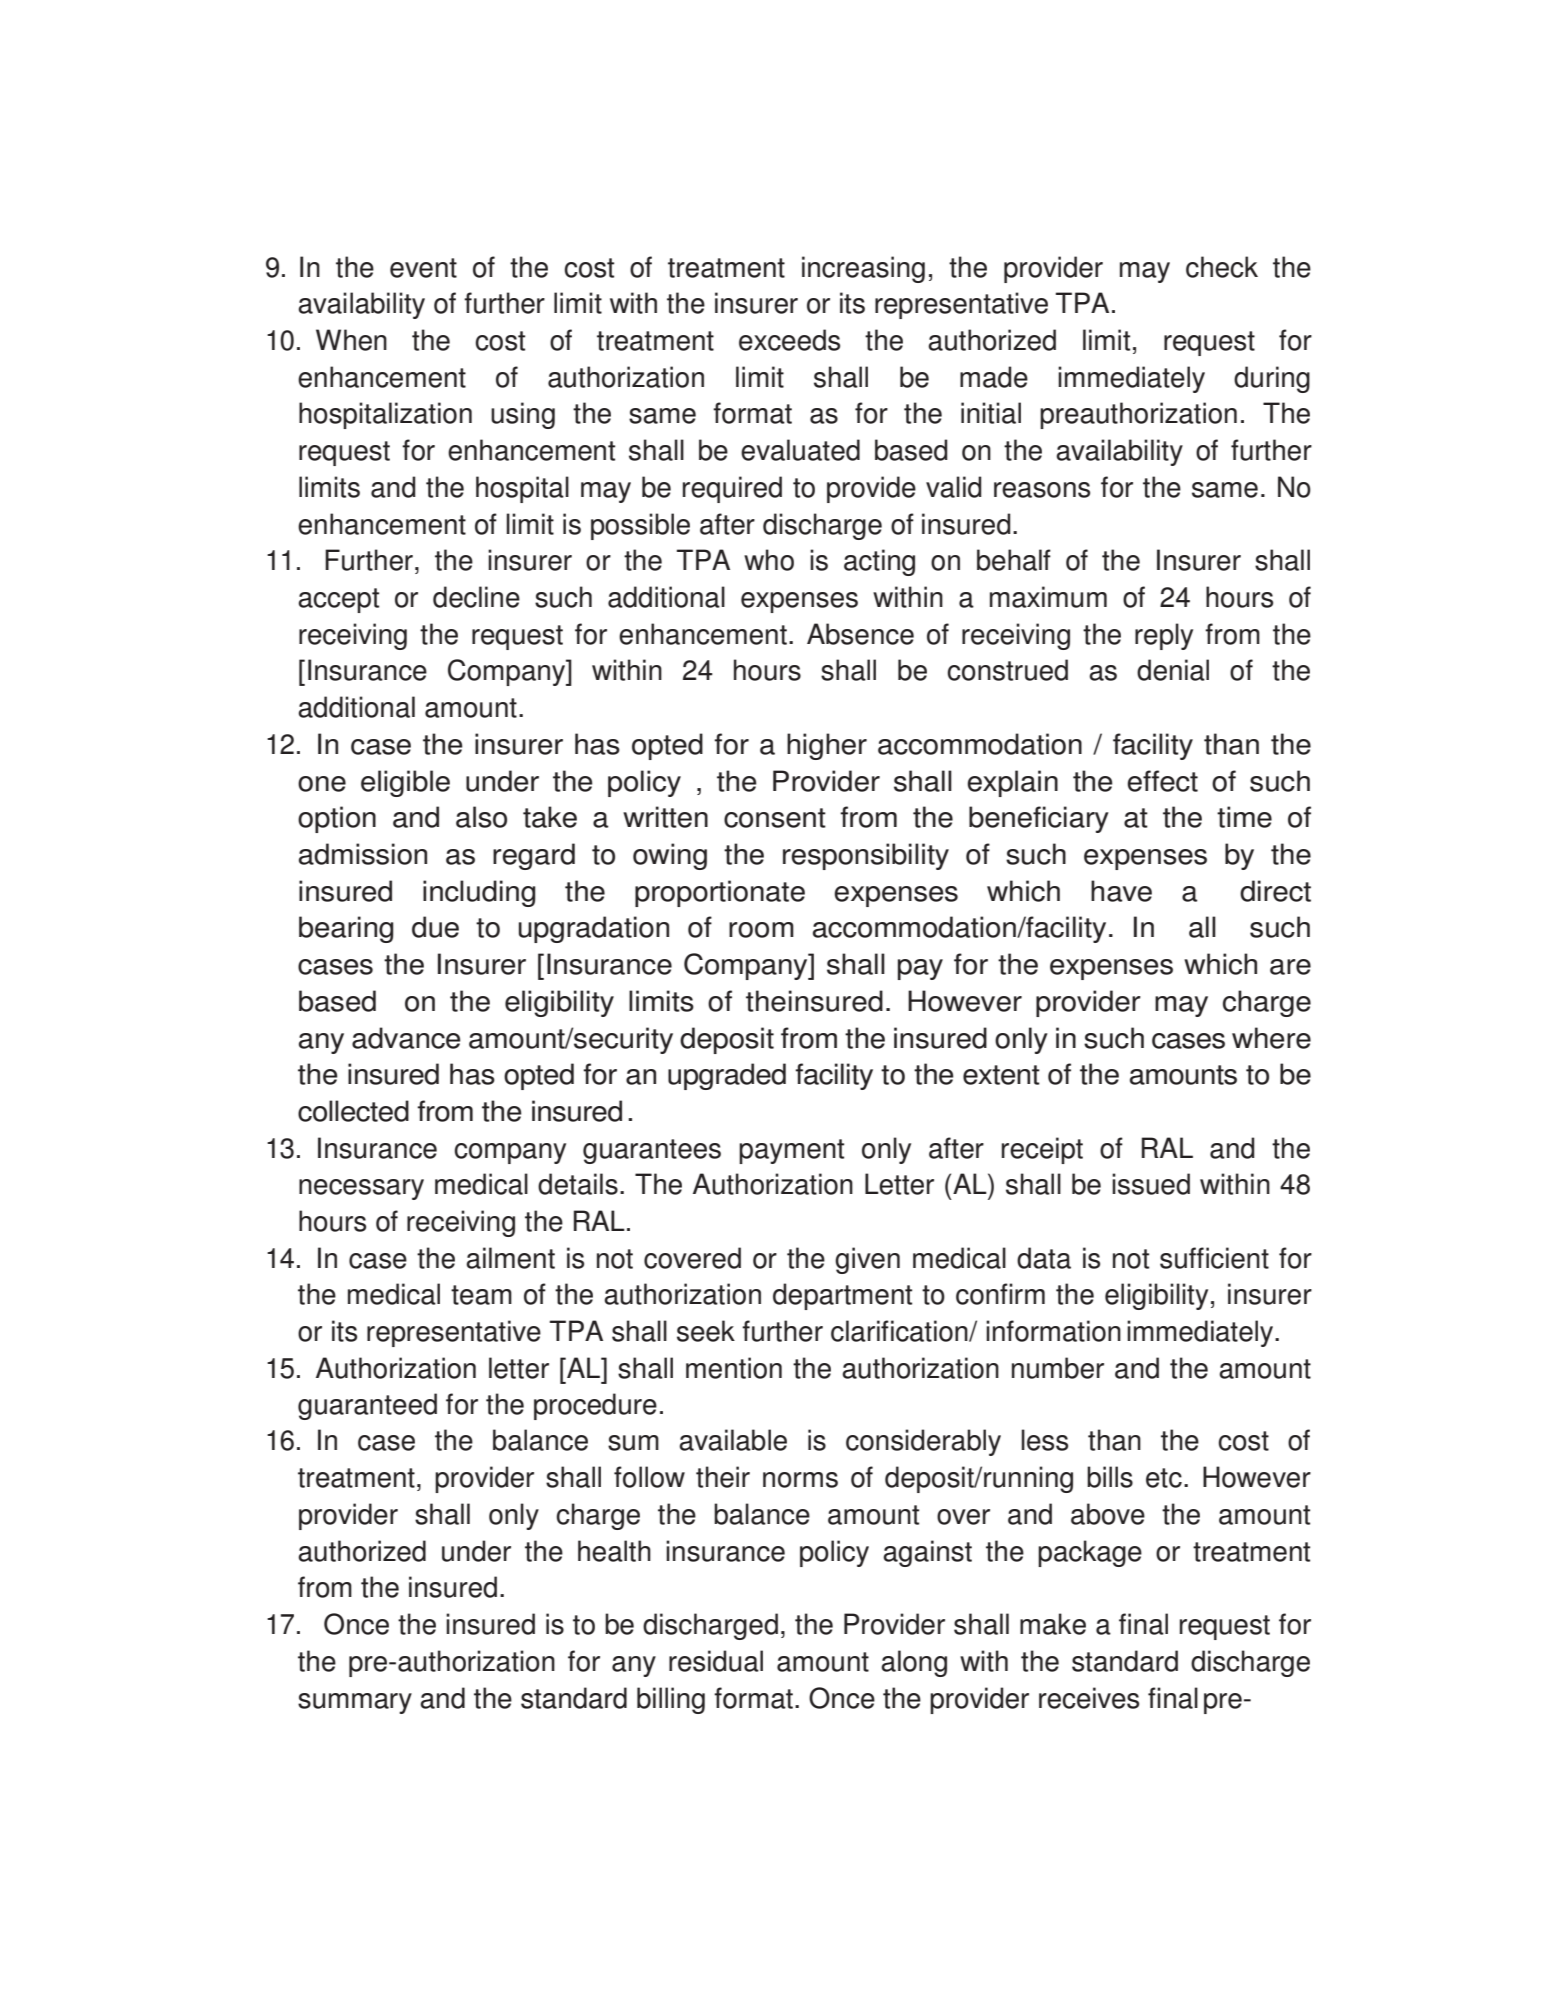 This screenshot has width=1545, height=1999. What do you see at coordinates (1214, 1258) in the screenshot?
I see `sufficient` at bounding box center [1214, 1258].
